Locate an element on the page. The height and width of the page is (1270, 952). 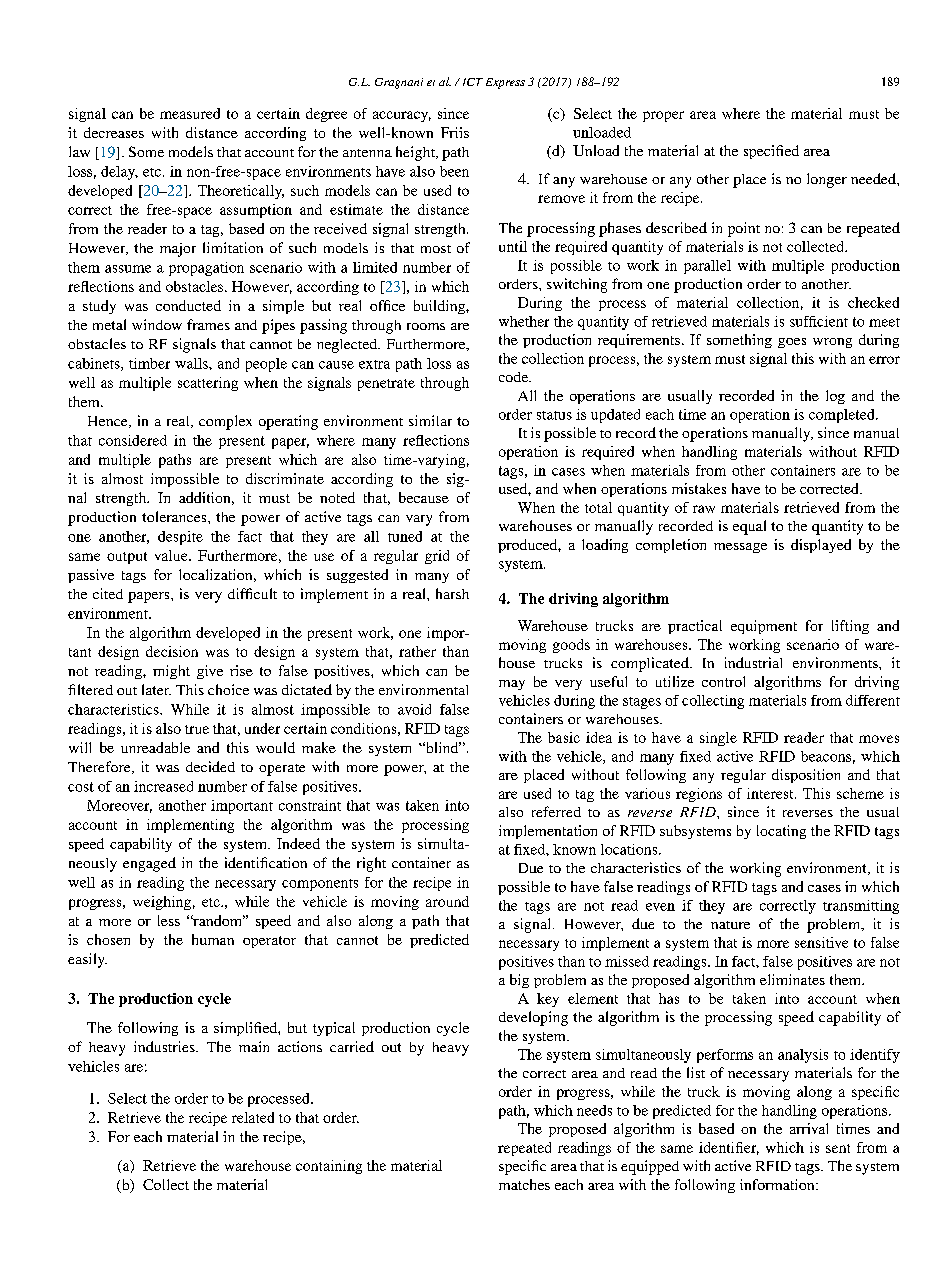
specified is located at coordinates (771, 152).
